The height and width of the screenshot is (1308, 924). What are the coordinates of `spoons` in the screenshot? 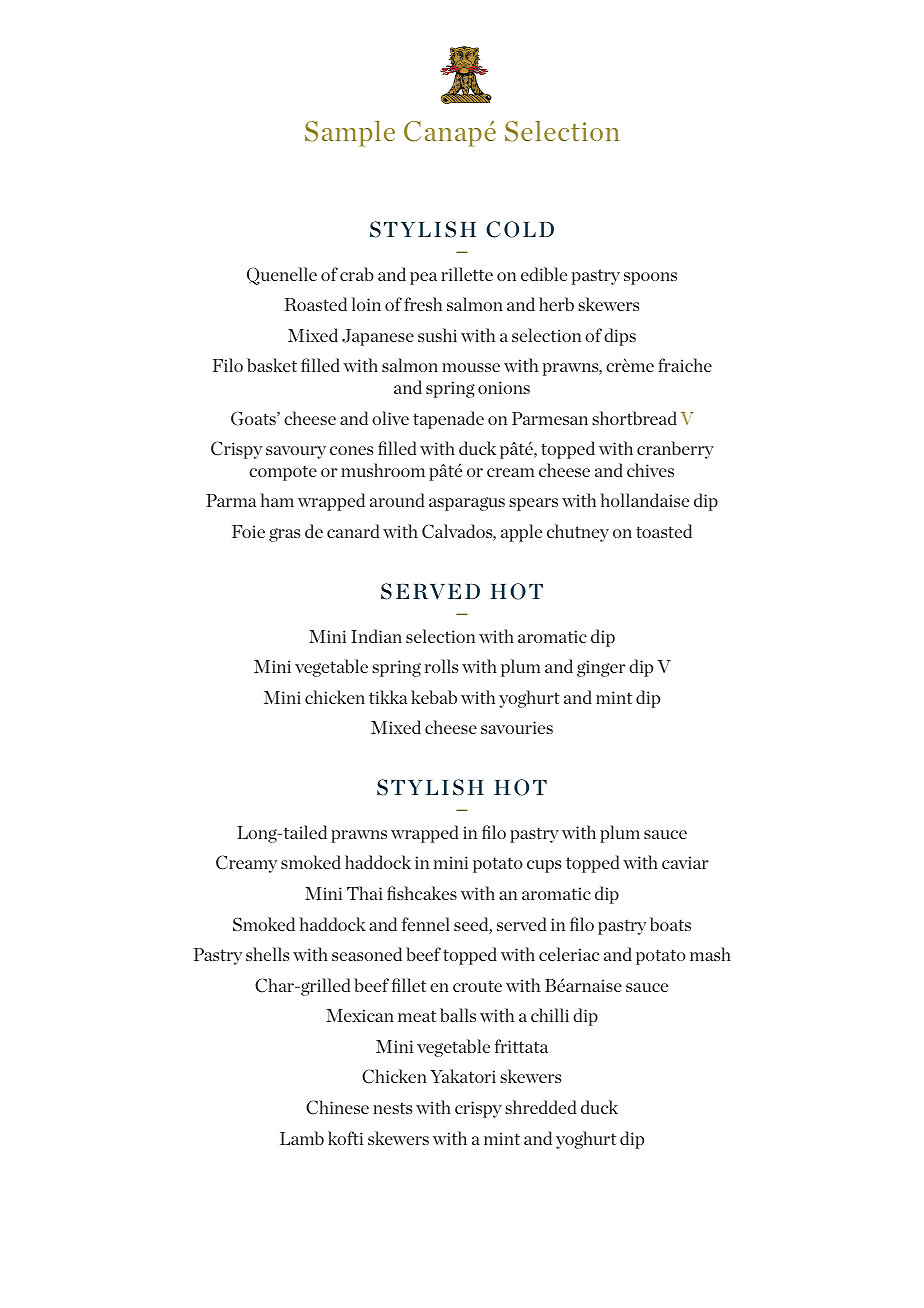 It's located at (650, 278).
